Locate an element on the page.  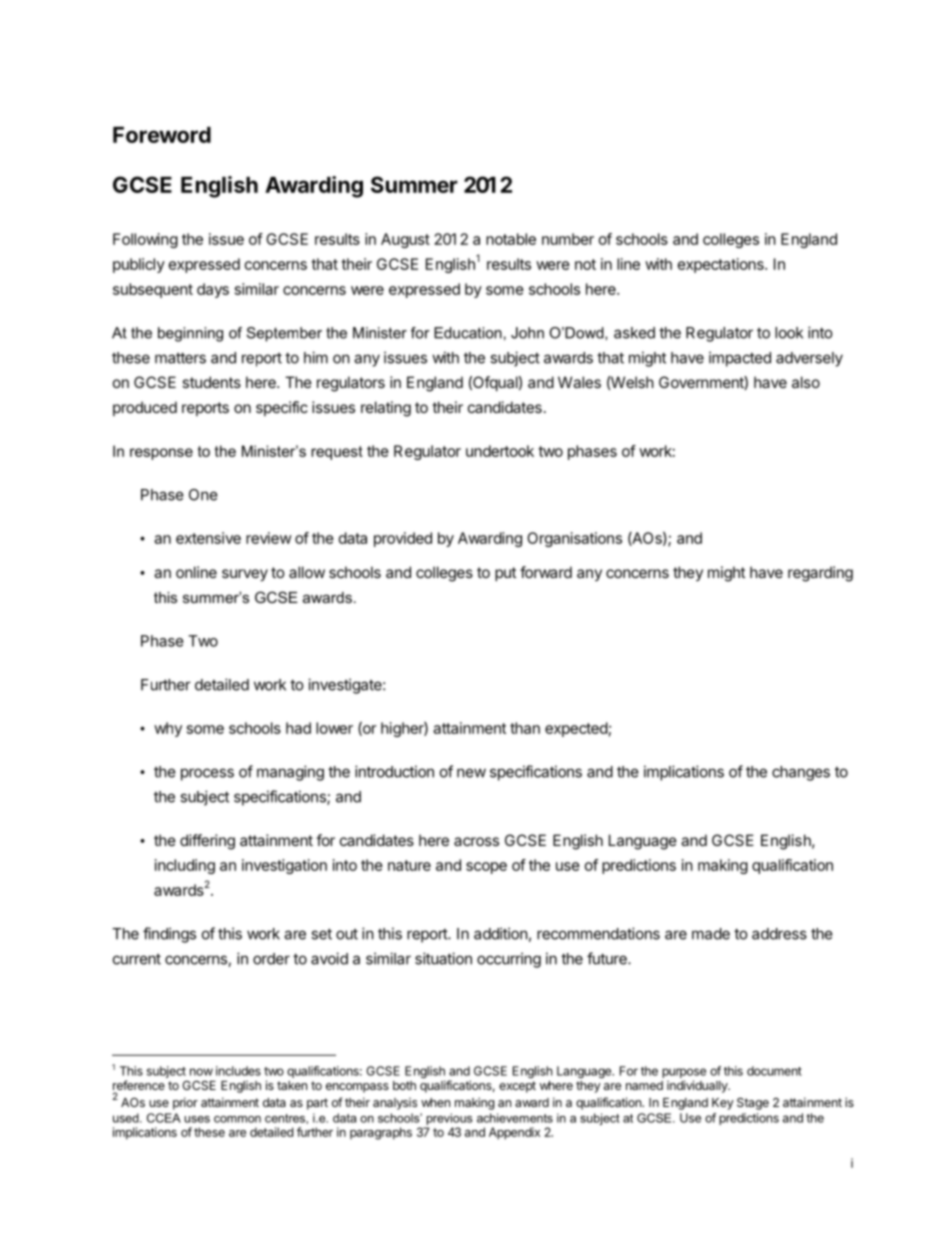
scope is located at coordinates (486, 868).
